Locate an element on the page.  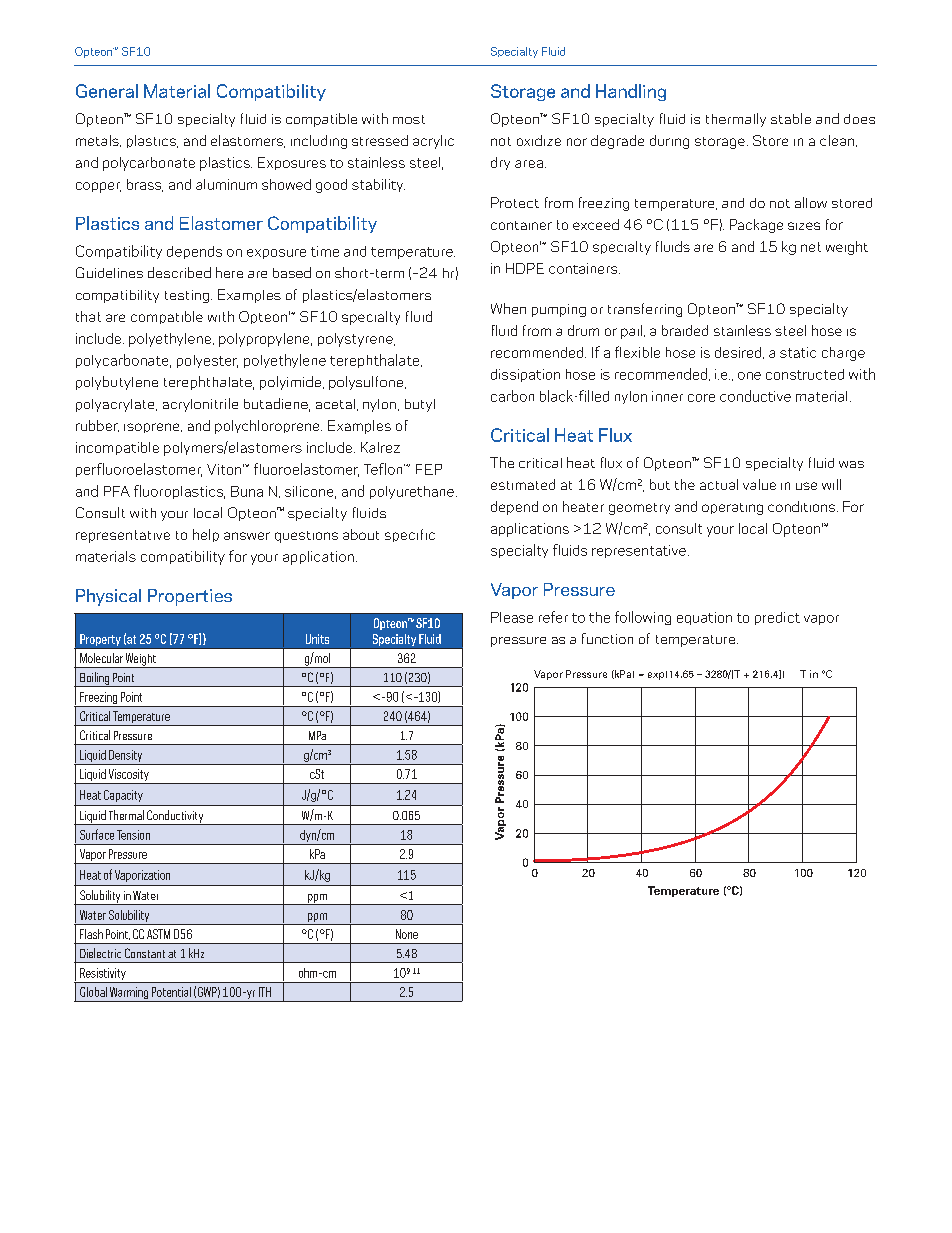
predict is located at coordinates (777, 618).
